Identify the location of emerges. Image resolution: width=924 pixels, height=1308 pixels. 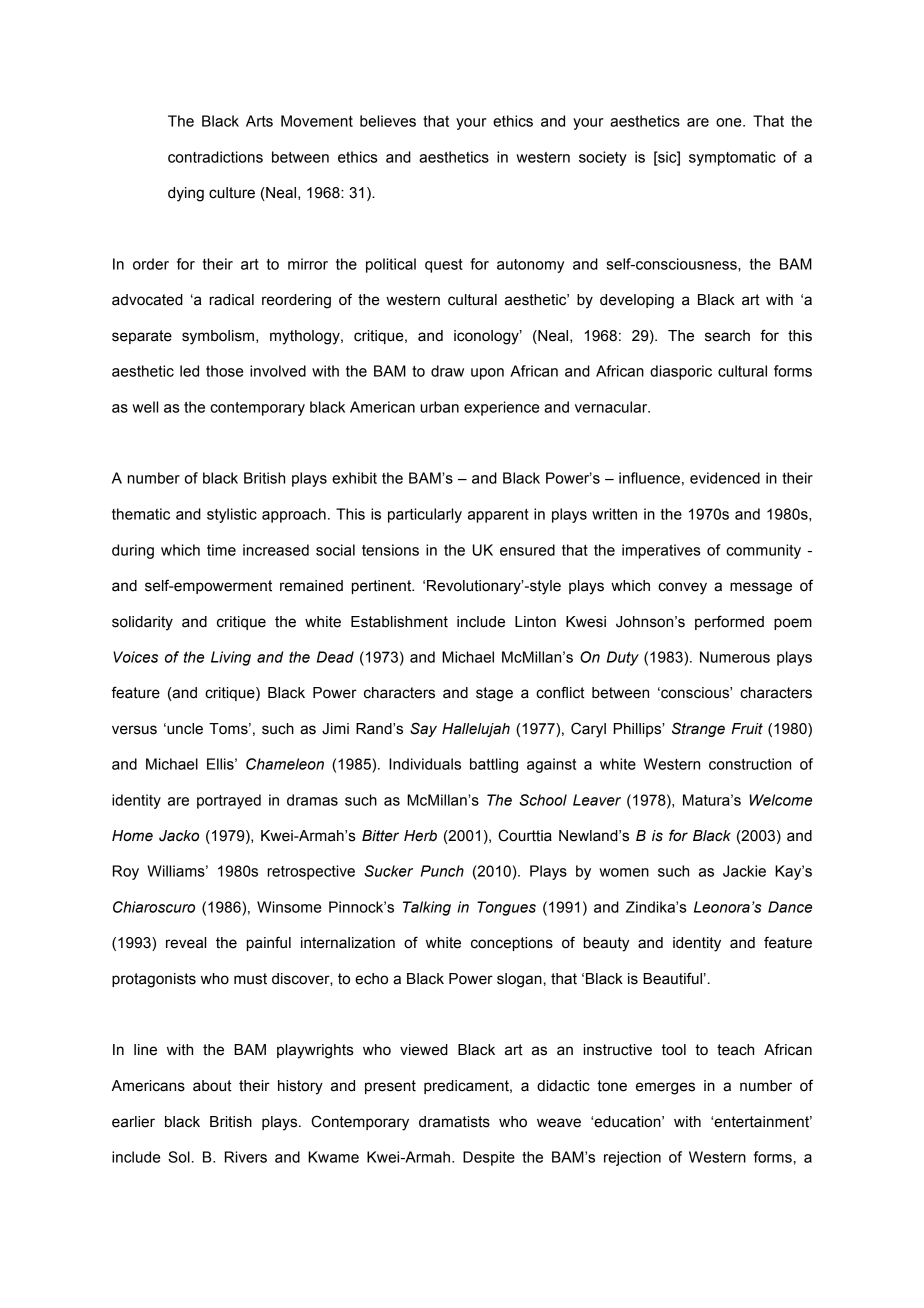
(665, 1088).
